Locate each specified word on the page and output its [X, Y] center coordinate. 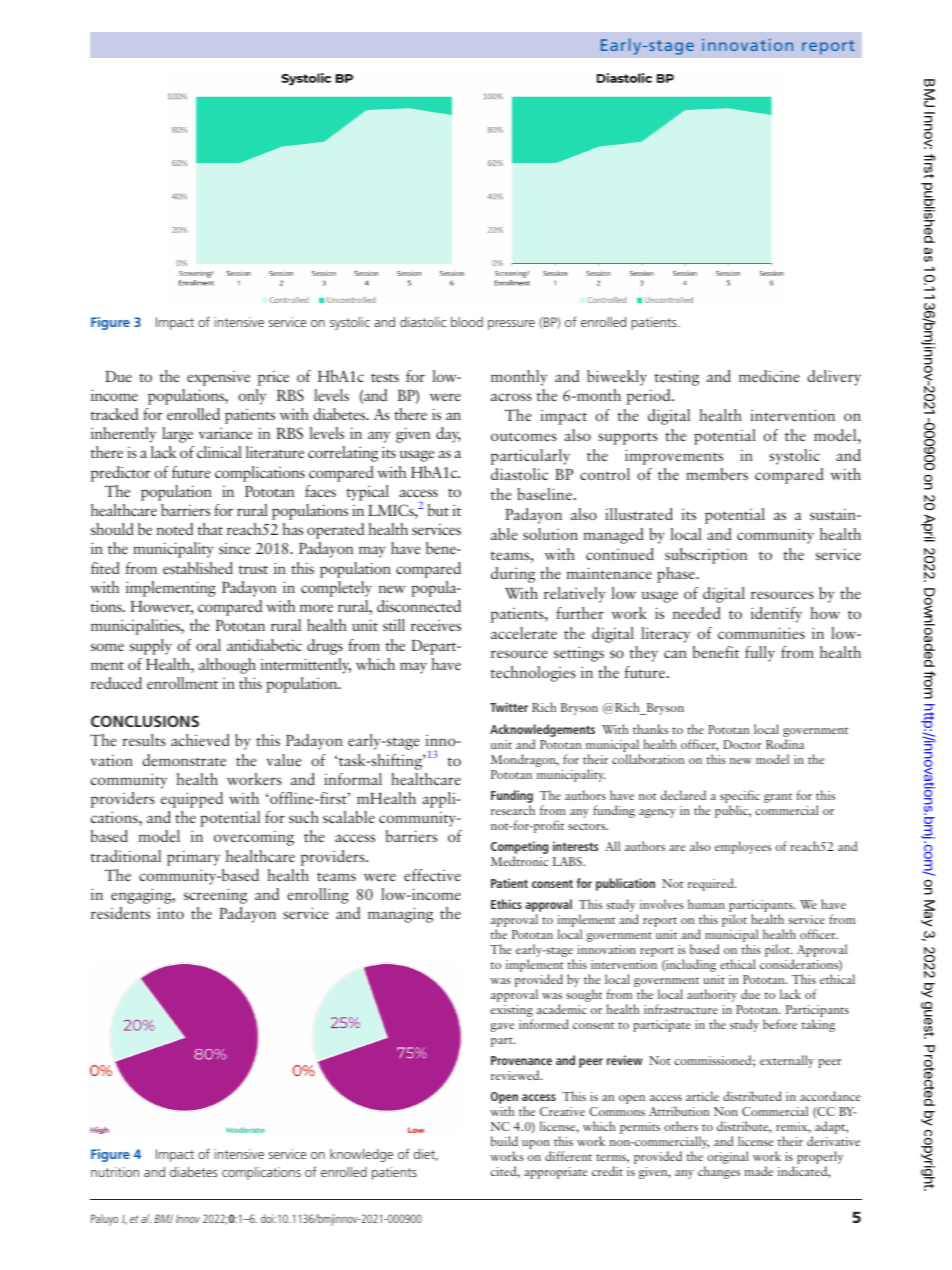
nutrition [115, 1172]
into [170, 913]
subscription [706, 556]
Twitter [509, 707]
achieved [200, 740]
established [198, 568]
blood [467, 322]
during [513, 575]
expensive [218, 378]
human [706, 904]
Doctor [742, 744]
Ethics [506, 904]
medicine [769, 376]
